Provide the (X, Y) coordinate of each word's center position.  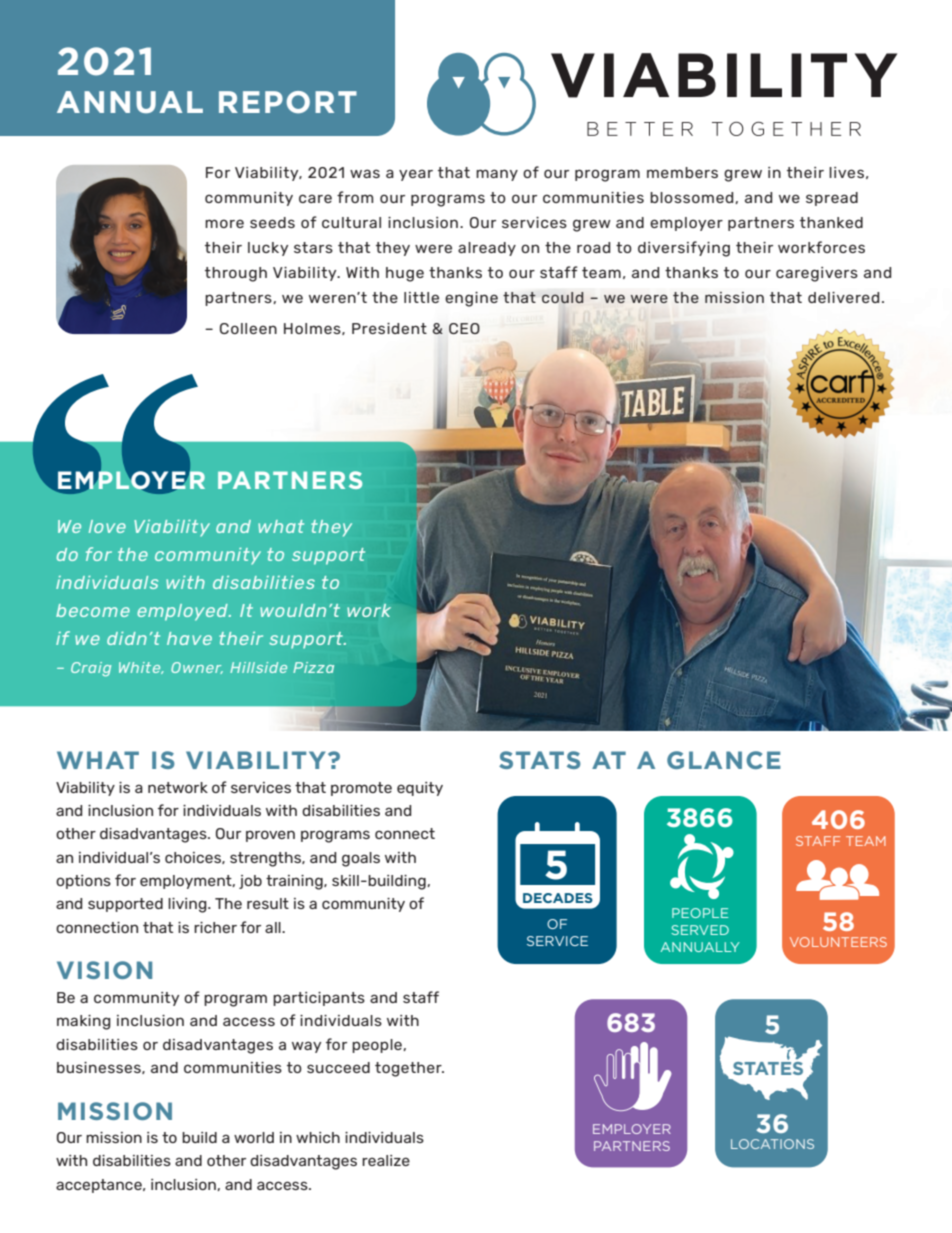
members (682, 172)
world (254, 1137)
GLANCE (724, 760)
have (189, 638)
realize (386, 1160)
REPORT (288, 102)
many (497, 175)
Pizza (313, 667)
